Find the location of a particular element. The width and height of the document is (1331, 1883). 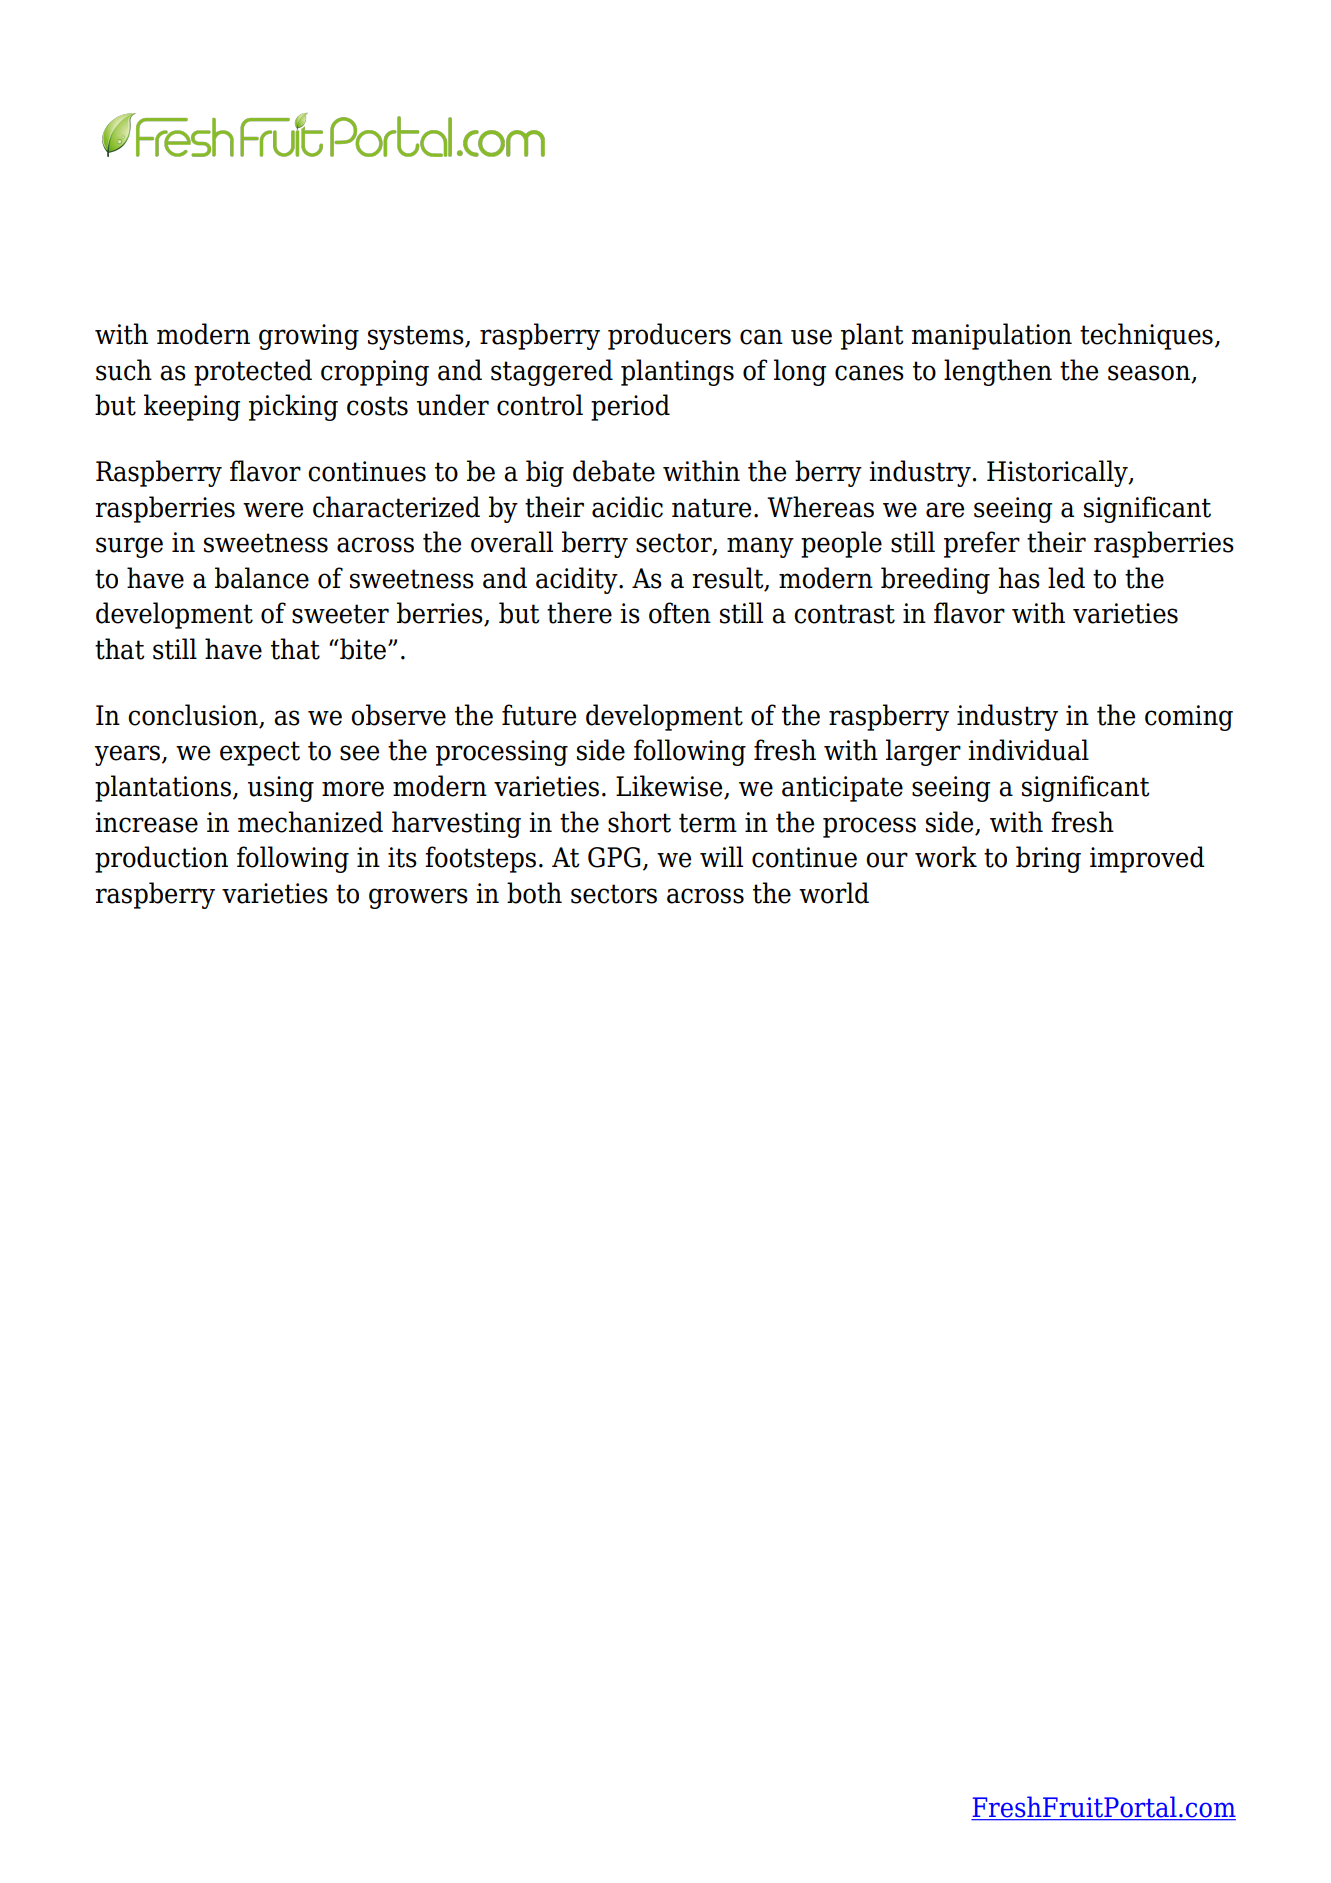

acidic is located at coordinates (627, 507).
